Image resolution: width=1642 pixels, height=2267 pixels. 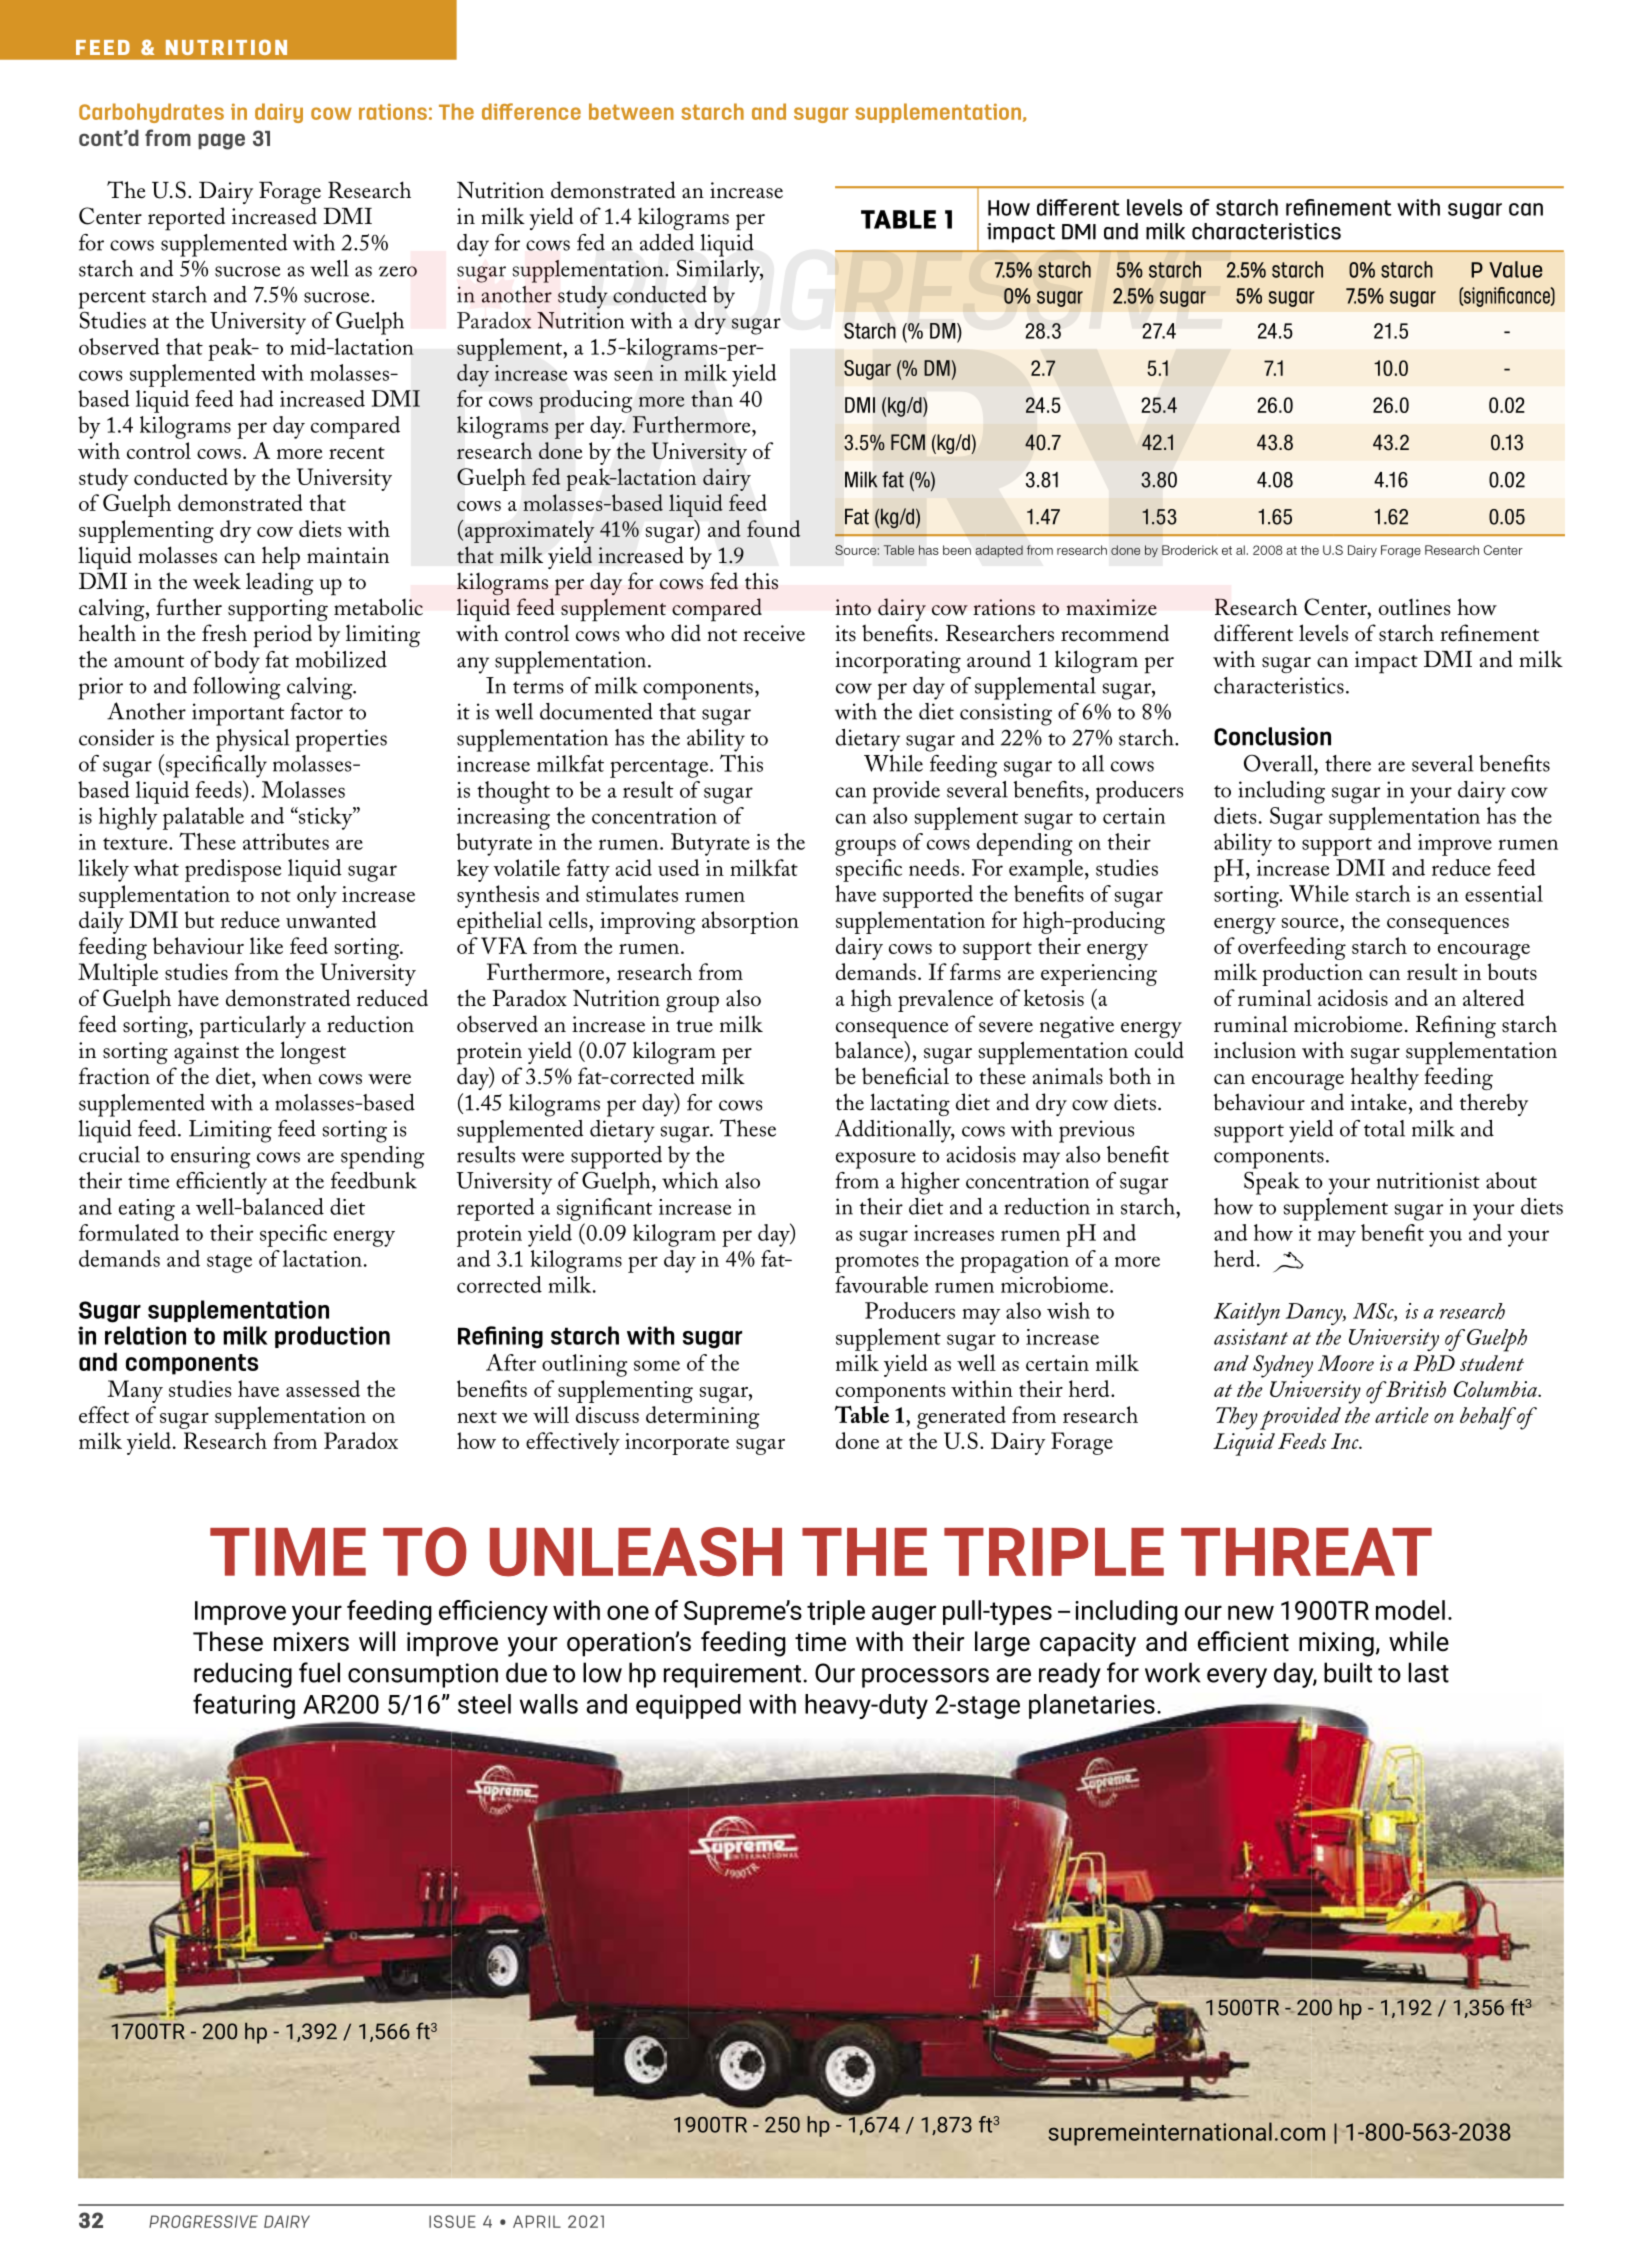 What do you see at coordinates (203, 2221) in the image?
I see `PROGRESSIVE` at bounding box center [203, 2221].
